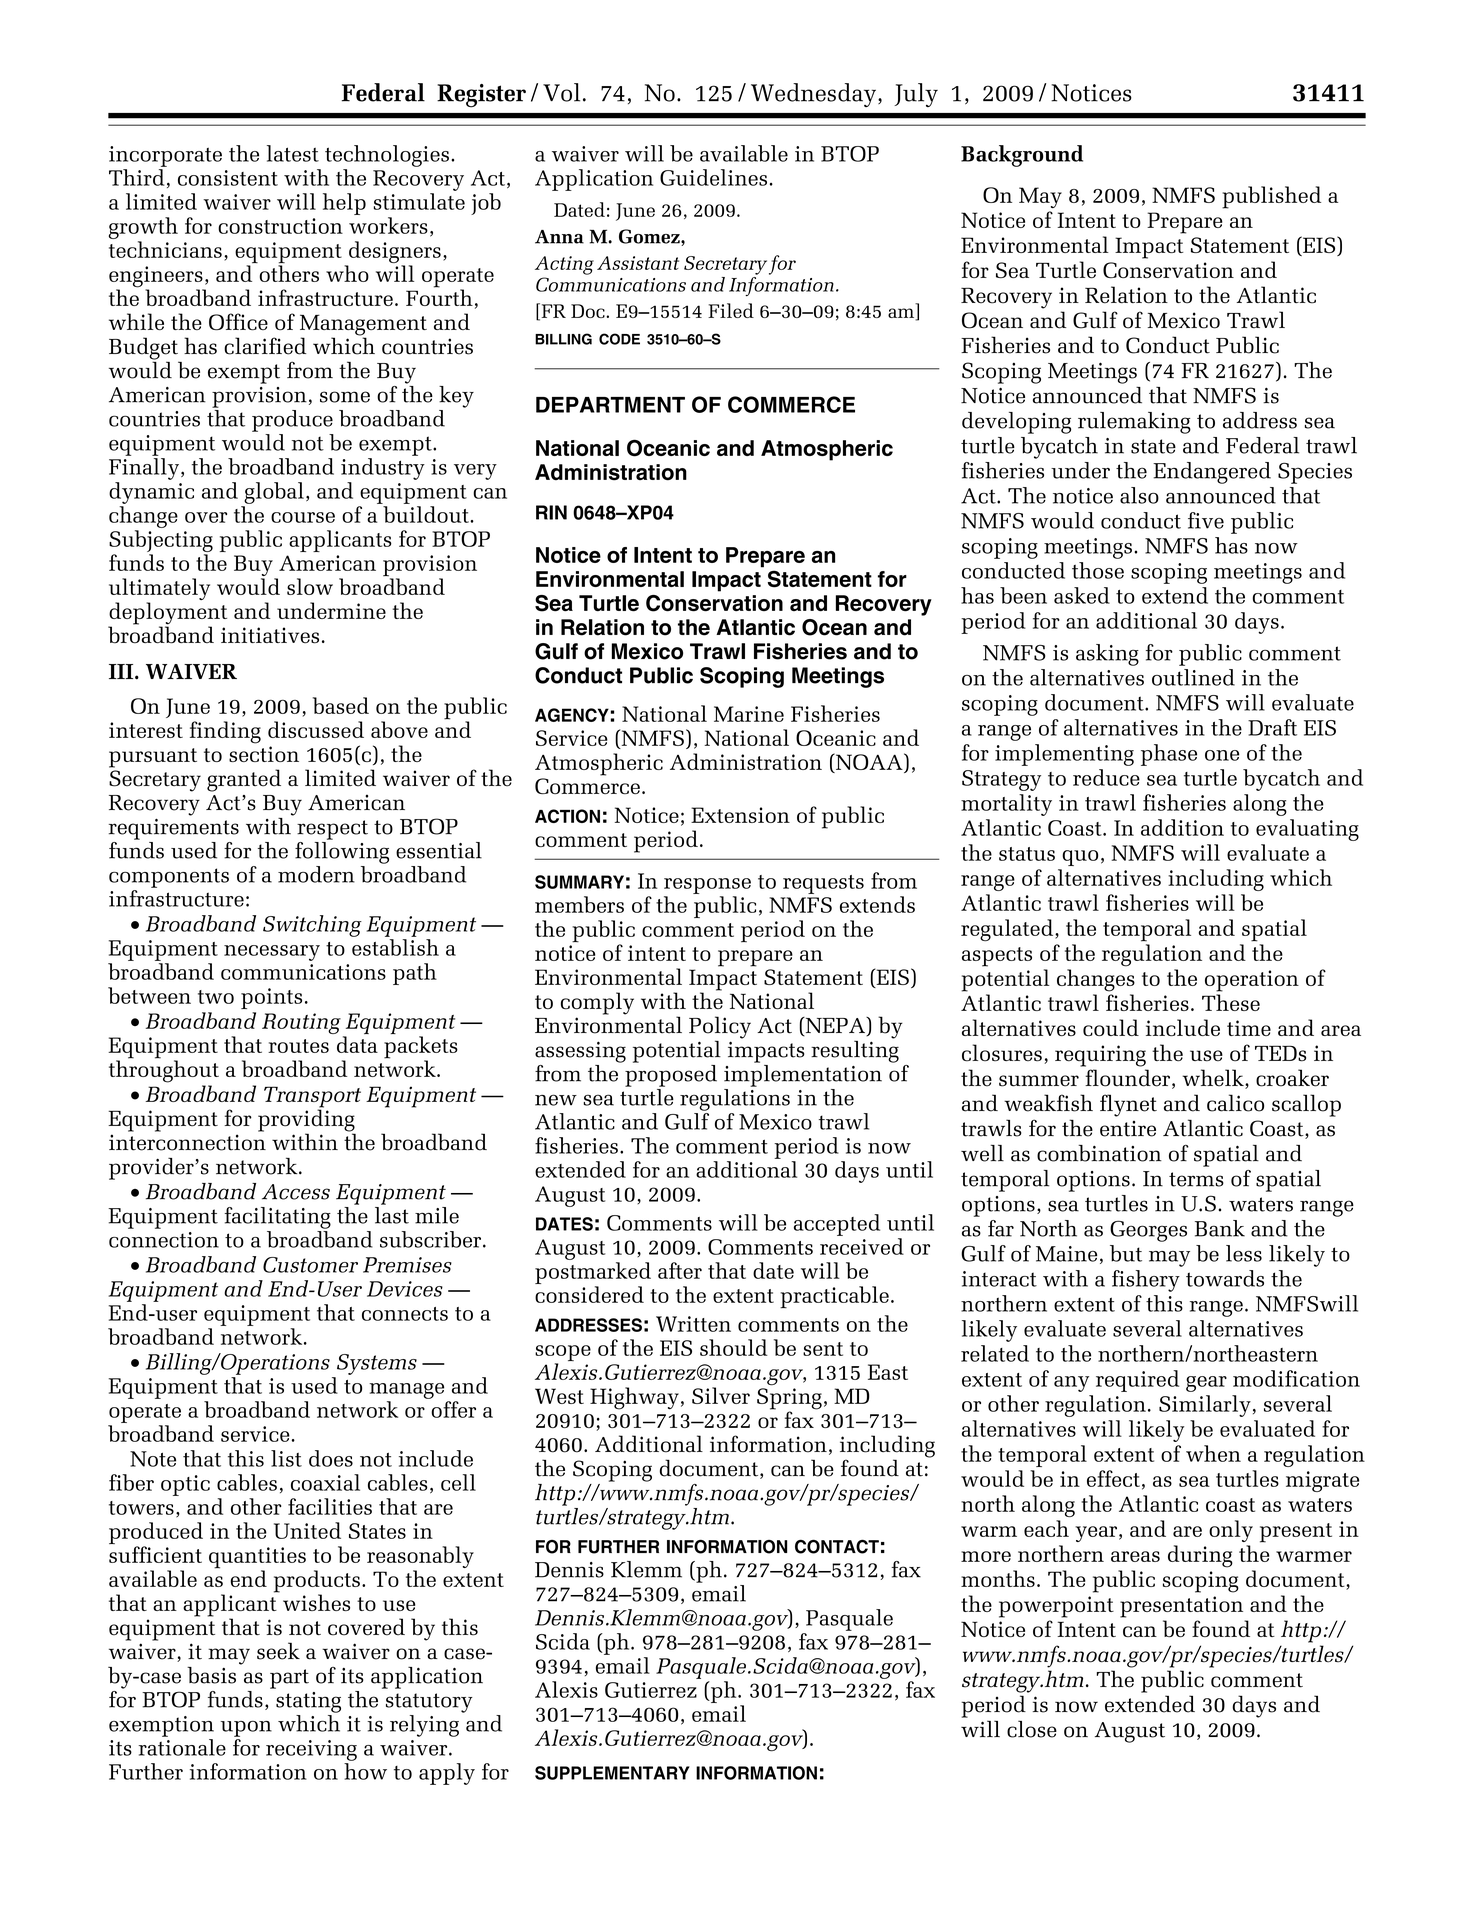 This screenshot has height=1907, width=1474. Describe the element at coordinates (713, 177) in the screenshot. I see `Guidelines` at that location.
